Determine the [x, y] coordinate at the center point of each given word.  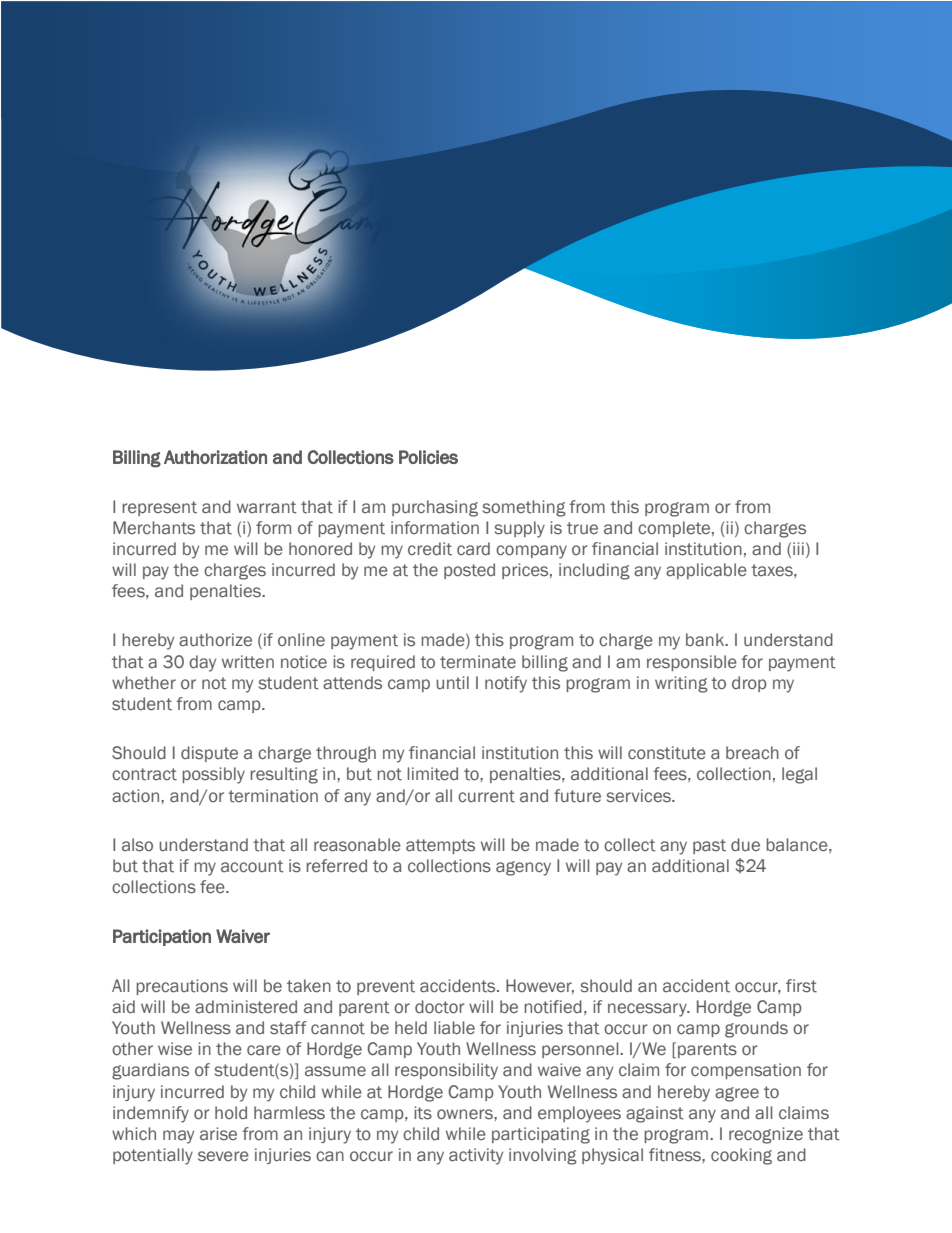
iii [798, 548]
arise [218, 1134]
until [452, 683]
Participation [162, 937]
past [709, 846]
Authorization [215, 457]
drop [749, 684]
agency [523, 868]
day [202, 663]
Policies [428, 457]
